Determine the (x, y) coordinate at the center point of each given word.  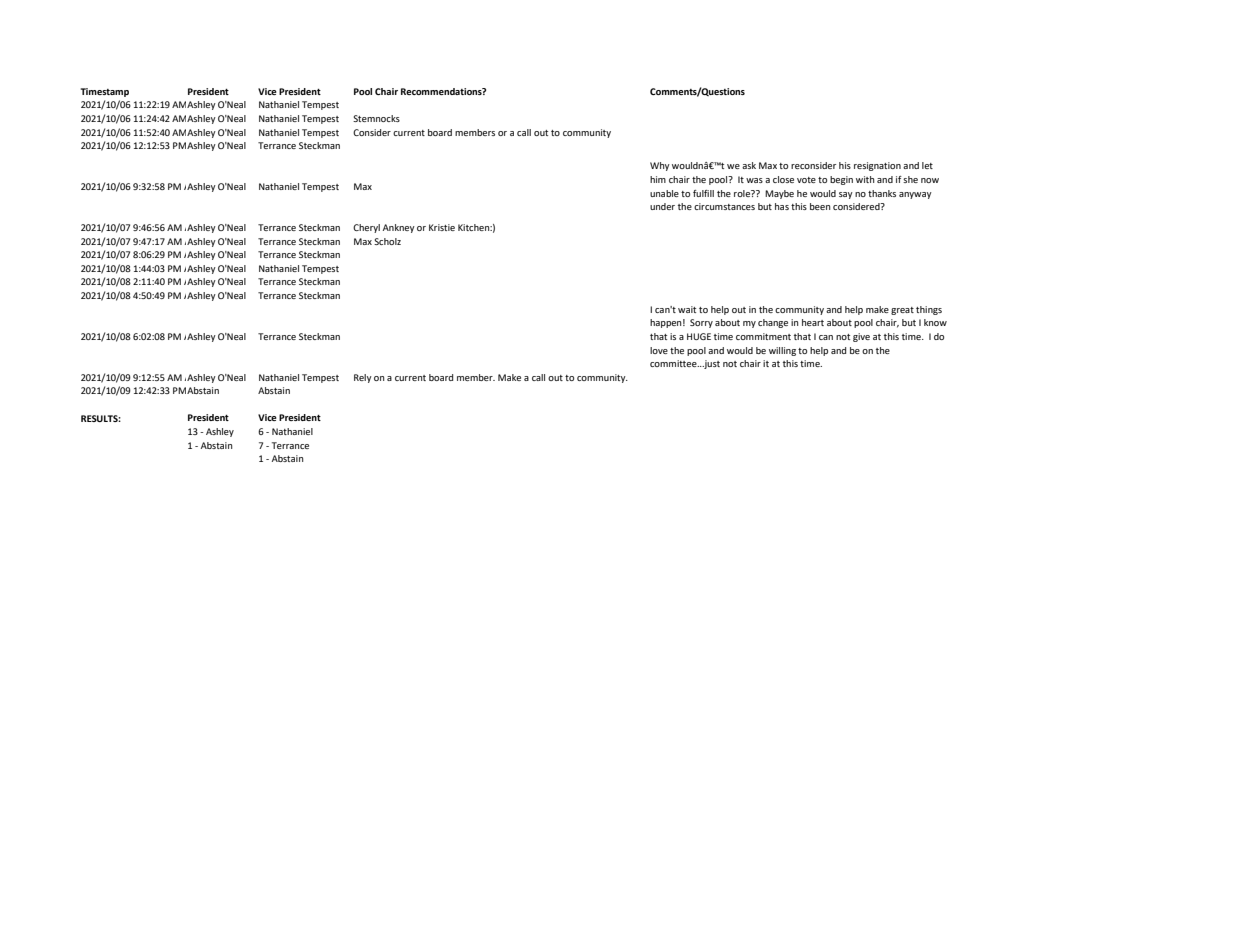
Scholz (387, 241)
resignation (877, 166)
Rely (363, 378)
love (659, 350)
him (658, 179)
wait (687, 309)
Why (660, 166)
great (902, 311)
